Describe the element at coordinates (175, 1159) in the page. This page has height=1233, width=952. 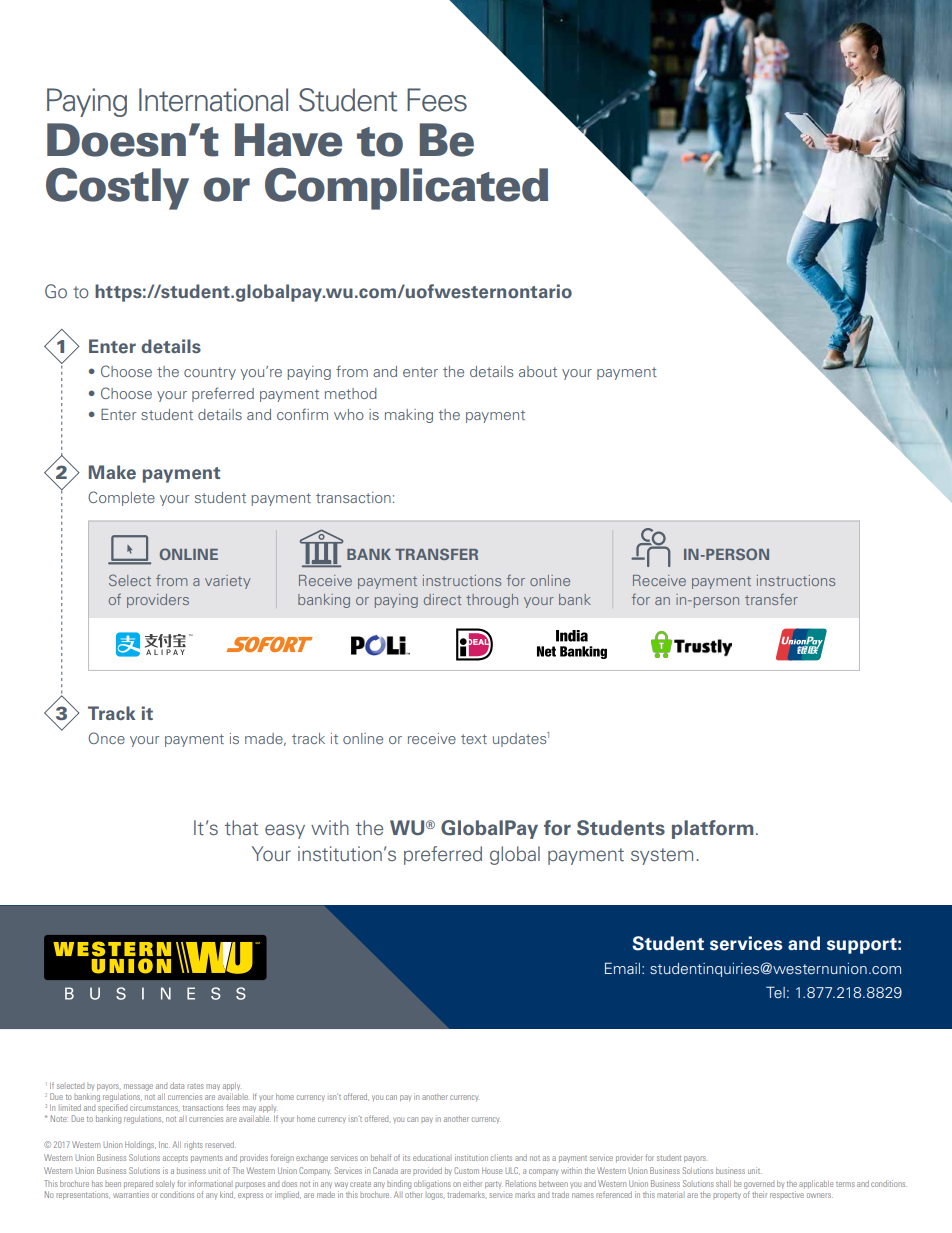
I see `accepts` at that location.
